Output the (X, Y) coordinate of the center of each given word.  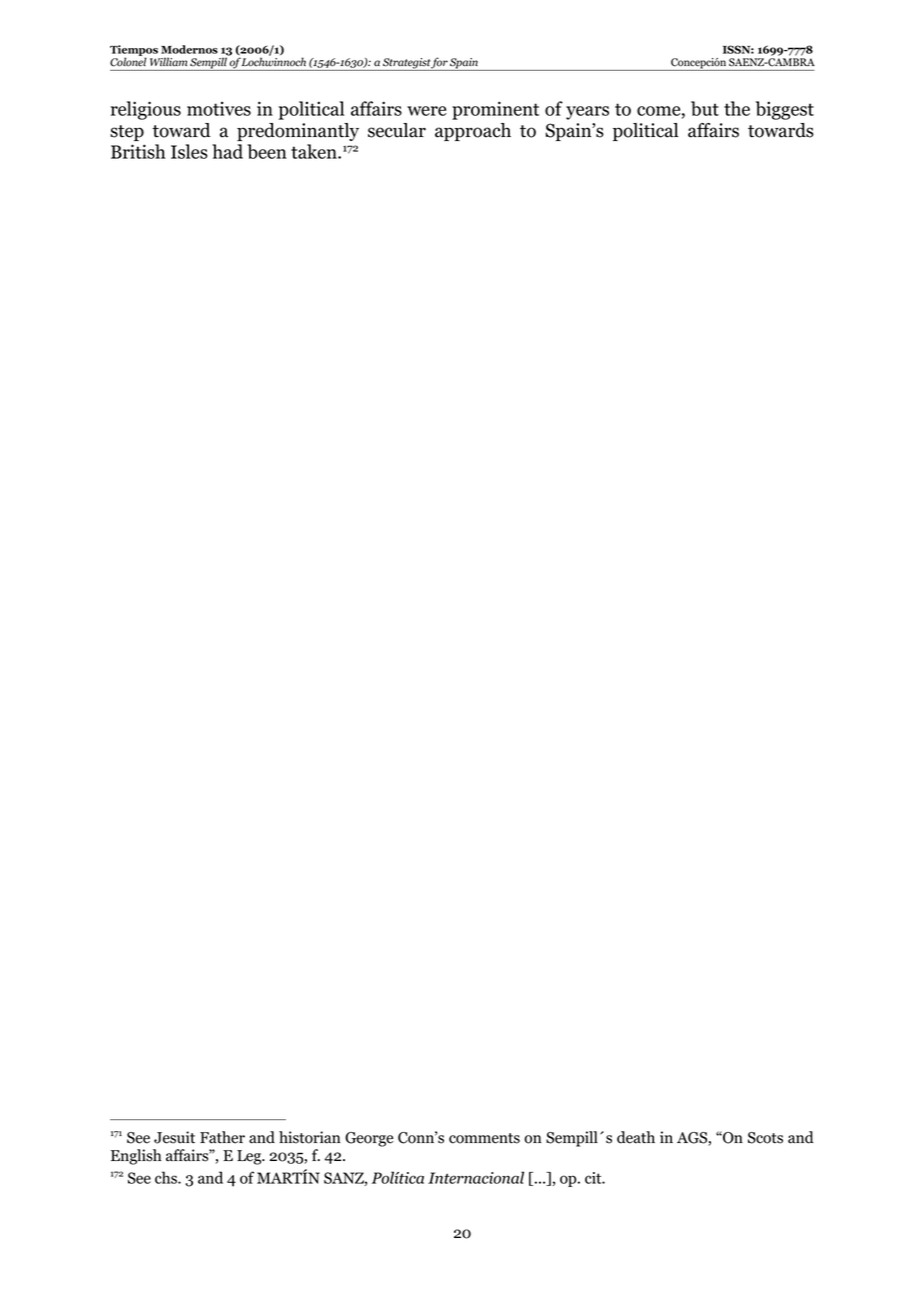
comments (484, 1138)
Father (222, 1137)
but (705, 108)
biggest (785, 110)
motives (219, 108)
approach (473, 132)
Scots (765, 1138)
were (427, 111)
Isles (189, 151)
